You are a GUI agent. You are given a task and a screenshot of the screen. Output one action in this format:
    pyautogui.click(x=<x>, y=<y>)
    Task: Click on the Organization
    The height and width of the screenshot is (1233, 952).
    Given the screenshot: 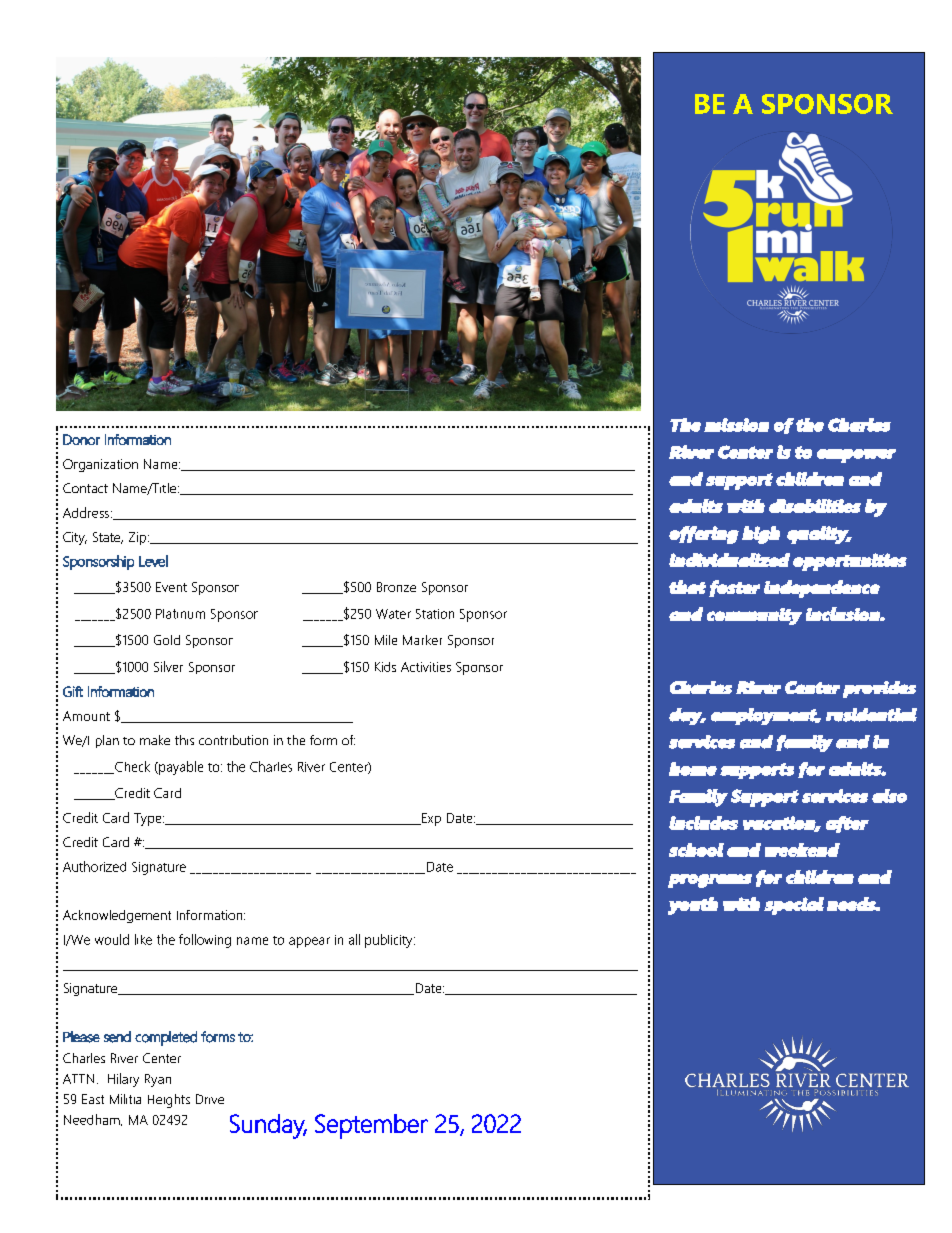 What is the action you would take?
    pyautogui.click(x=100, y=465)
